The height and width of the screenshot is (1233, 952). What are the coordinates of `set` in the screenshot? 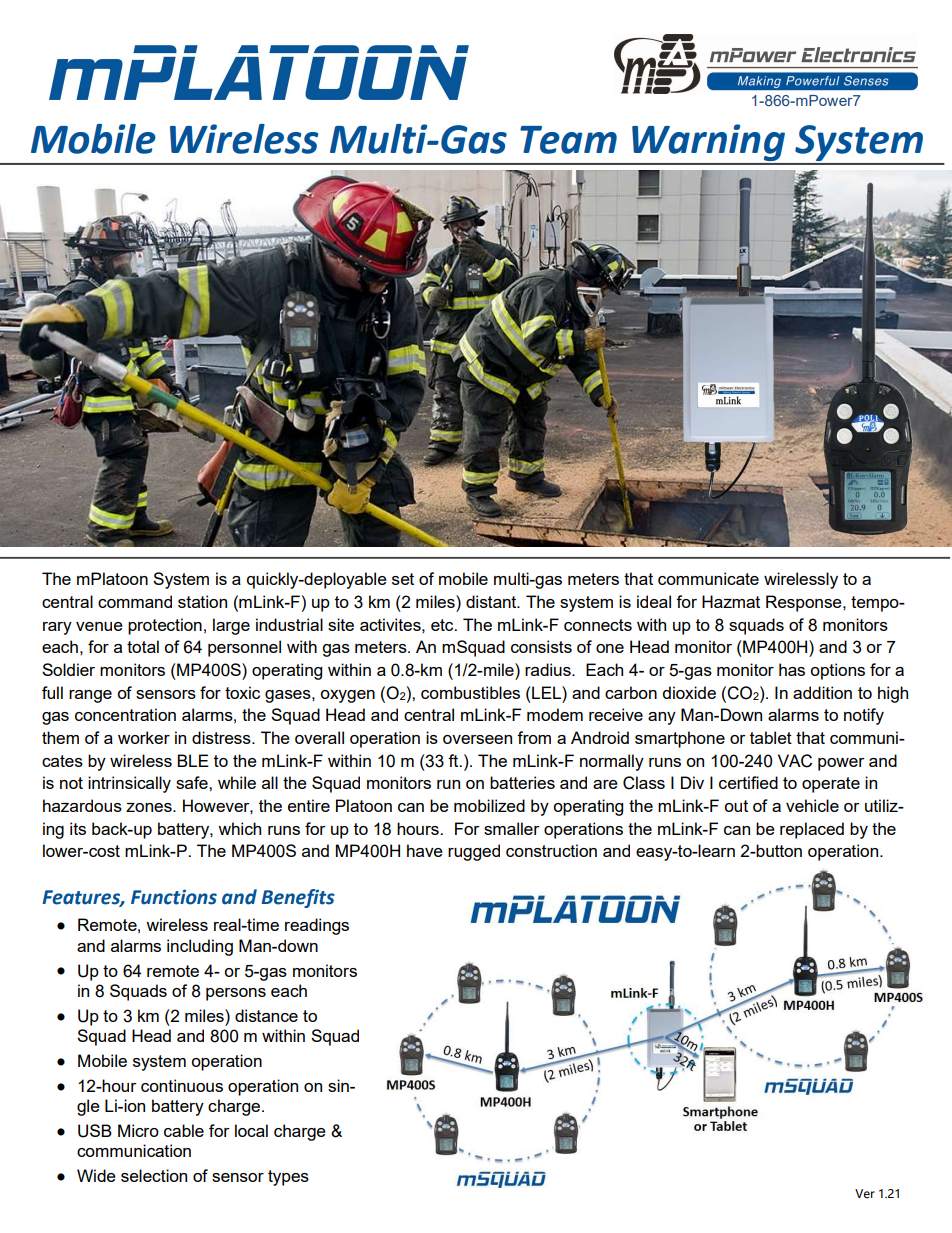 It's located at (403, 579).
